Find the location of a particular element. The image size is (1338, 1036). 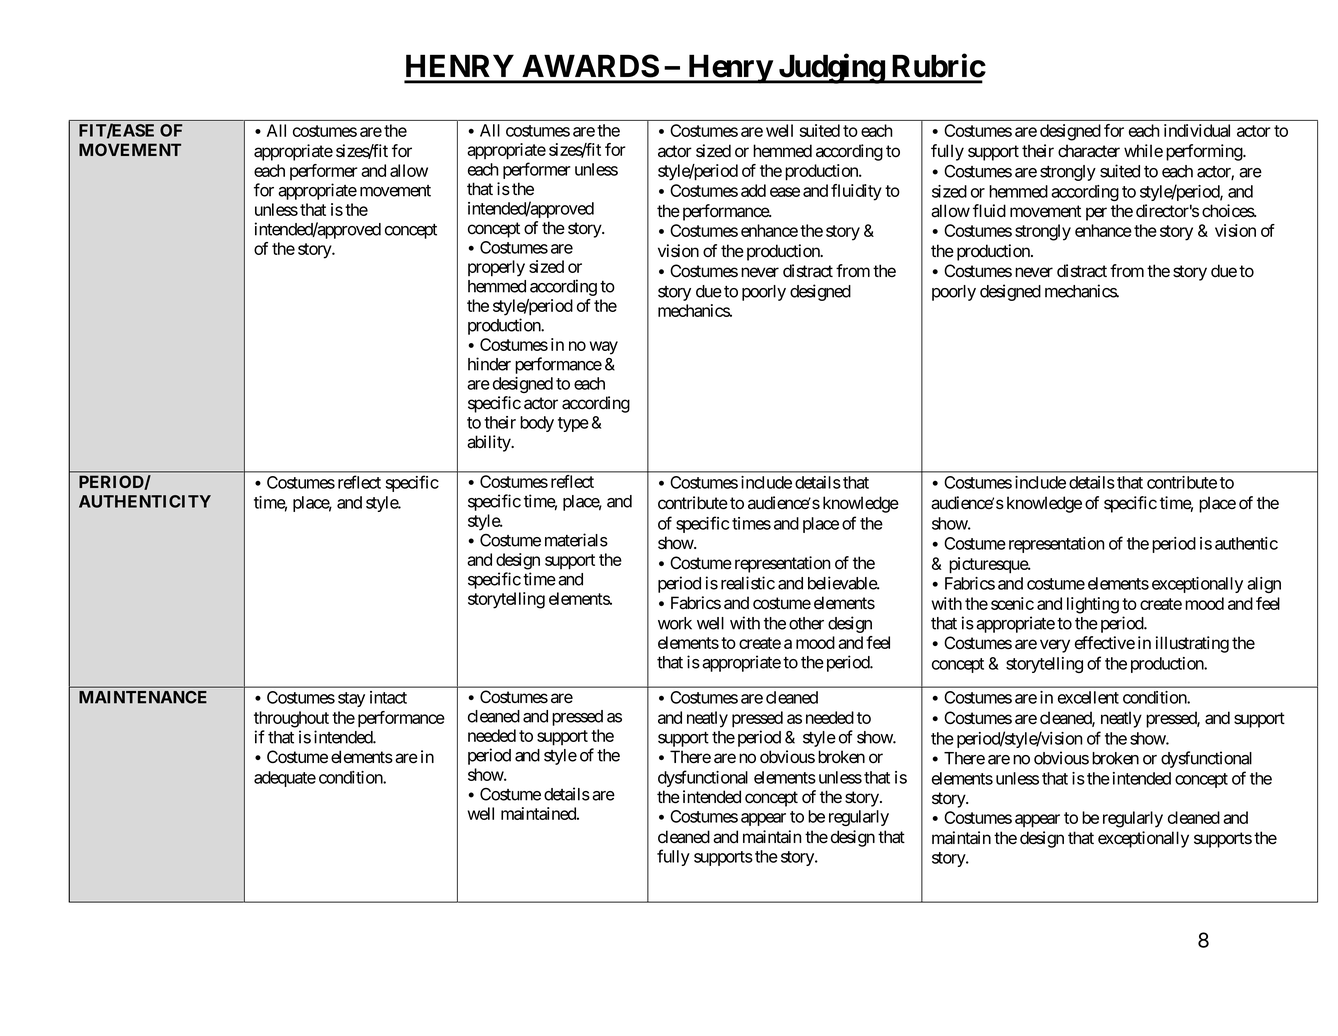

way is located at coordinates (604, 348).
